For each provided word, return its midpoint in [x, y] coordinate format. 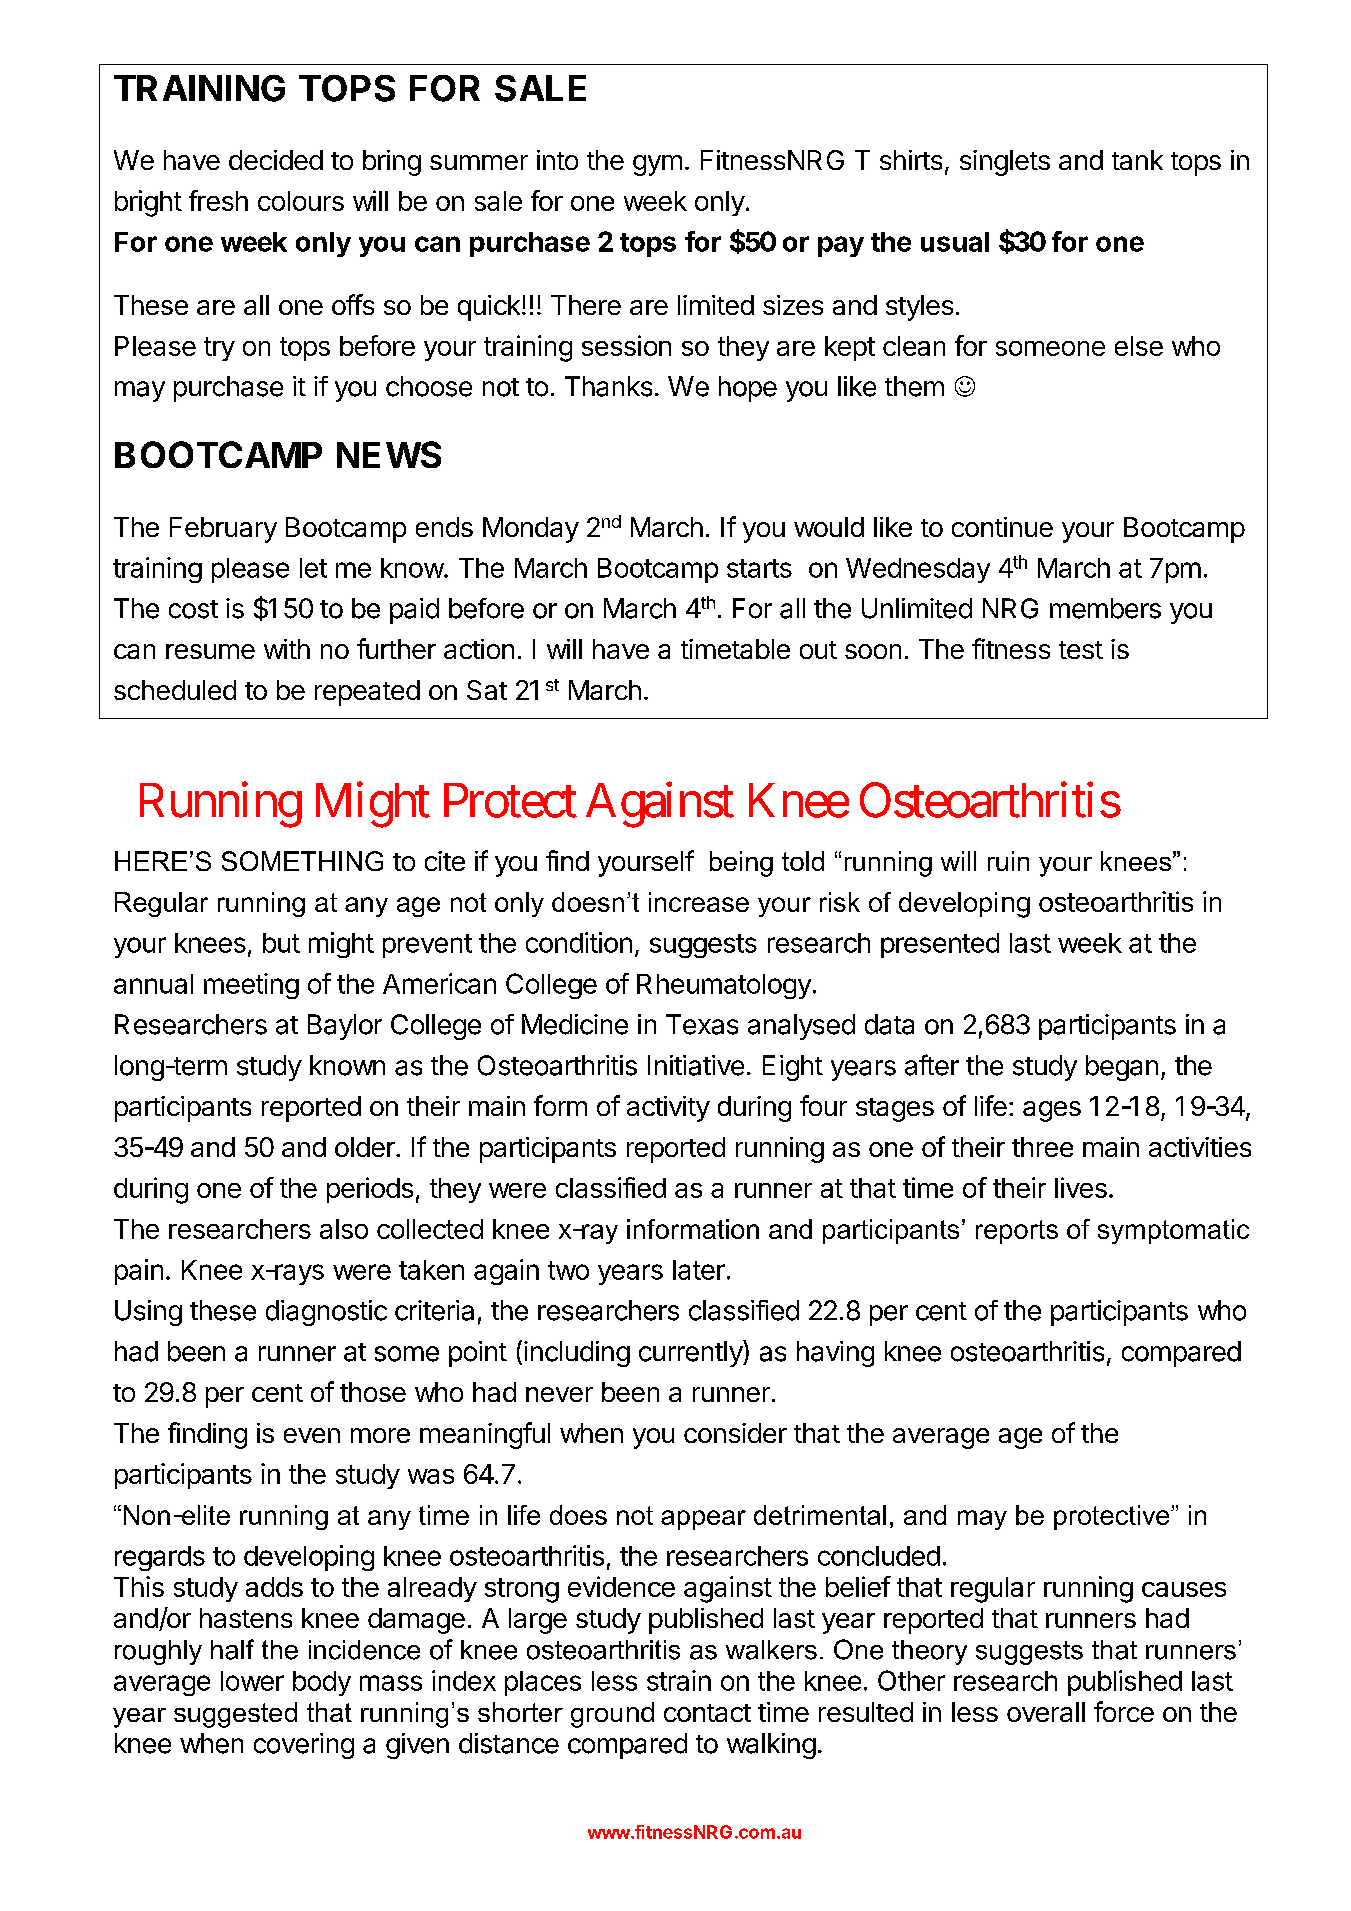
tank [1137, 160]
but [281, 943]
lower [252, 1681]
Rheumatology [724, 986]
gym [657, 165]
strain [679, 1680]
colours [301, 201]
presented [940, 945]
